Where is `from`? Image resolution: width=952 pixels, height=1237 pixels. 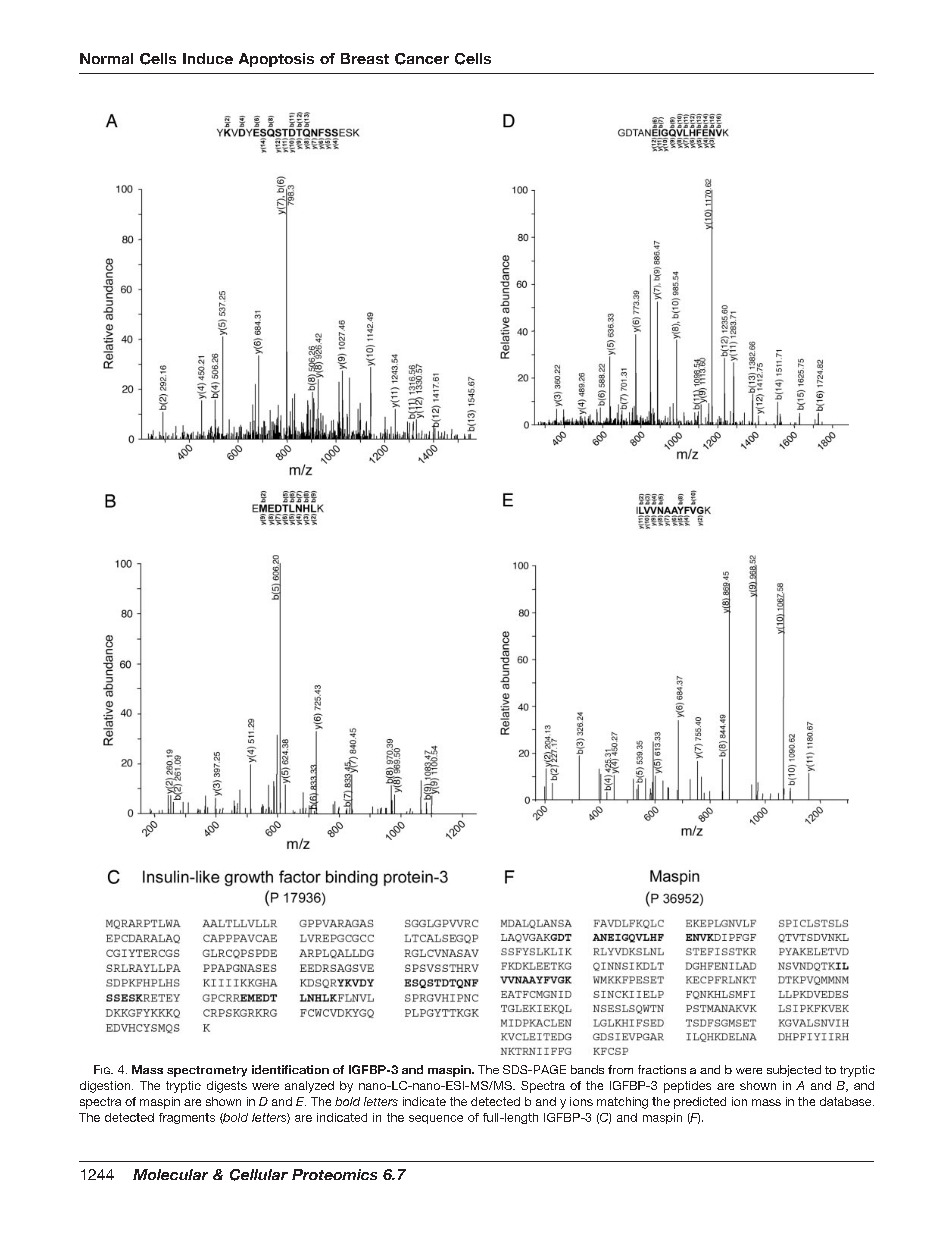 from is located at coordinates (620, 1069).
